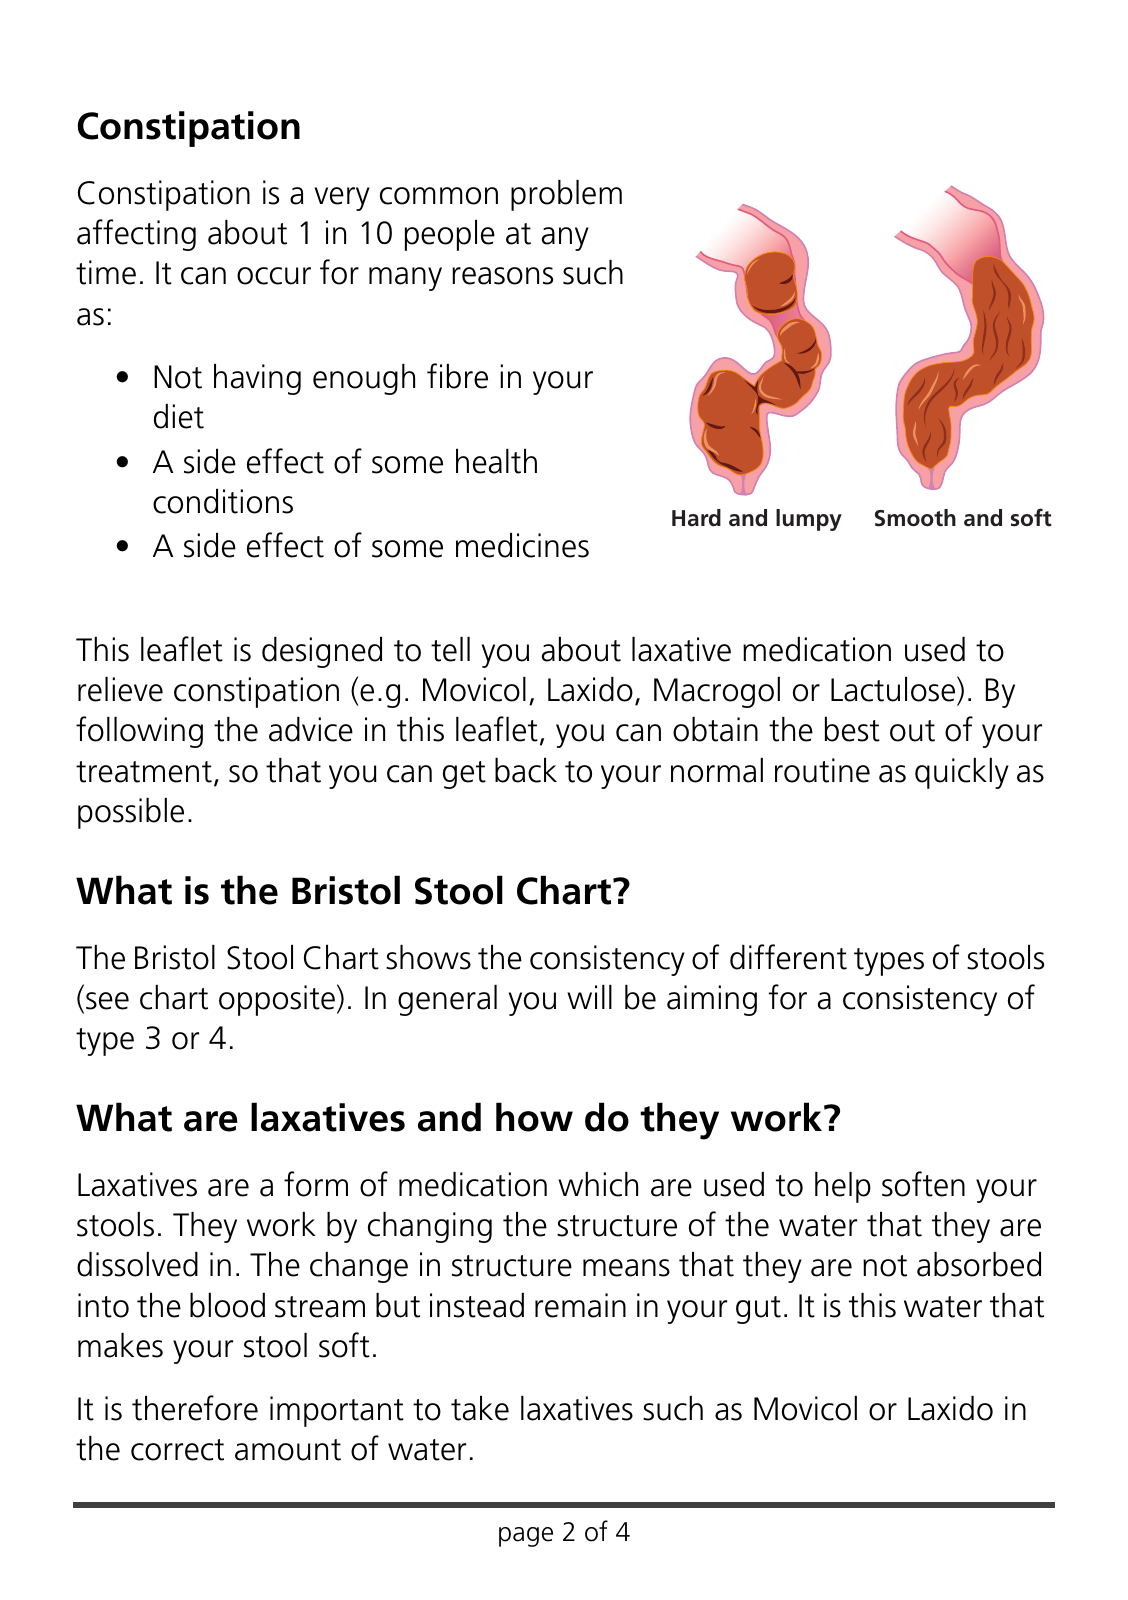  What do you see at coordinates (177, 1450) in the document?
I see `correct` at bounding box center [177, 1450].
